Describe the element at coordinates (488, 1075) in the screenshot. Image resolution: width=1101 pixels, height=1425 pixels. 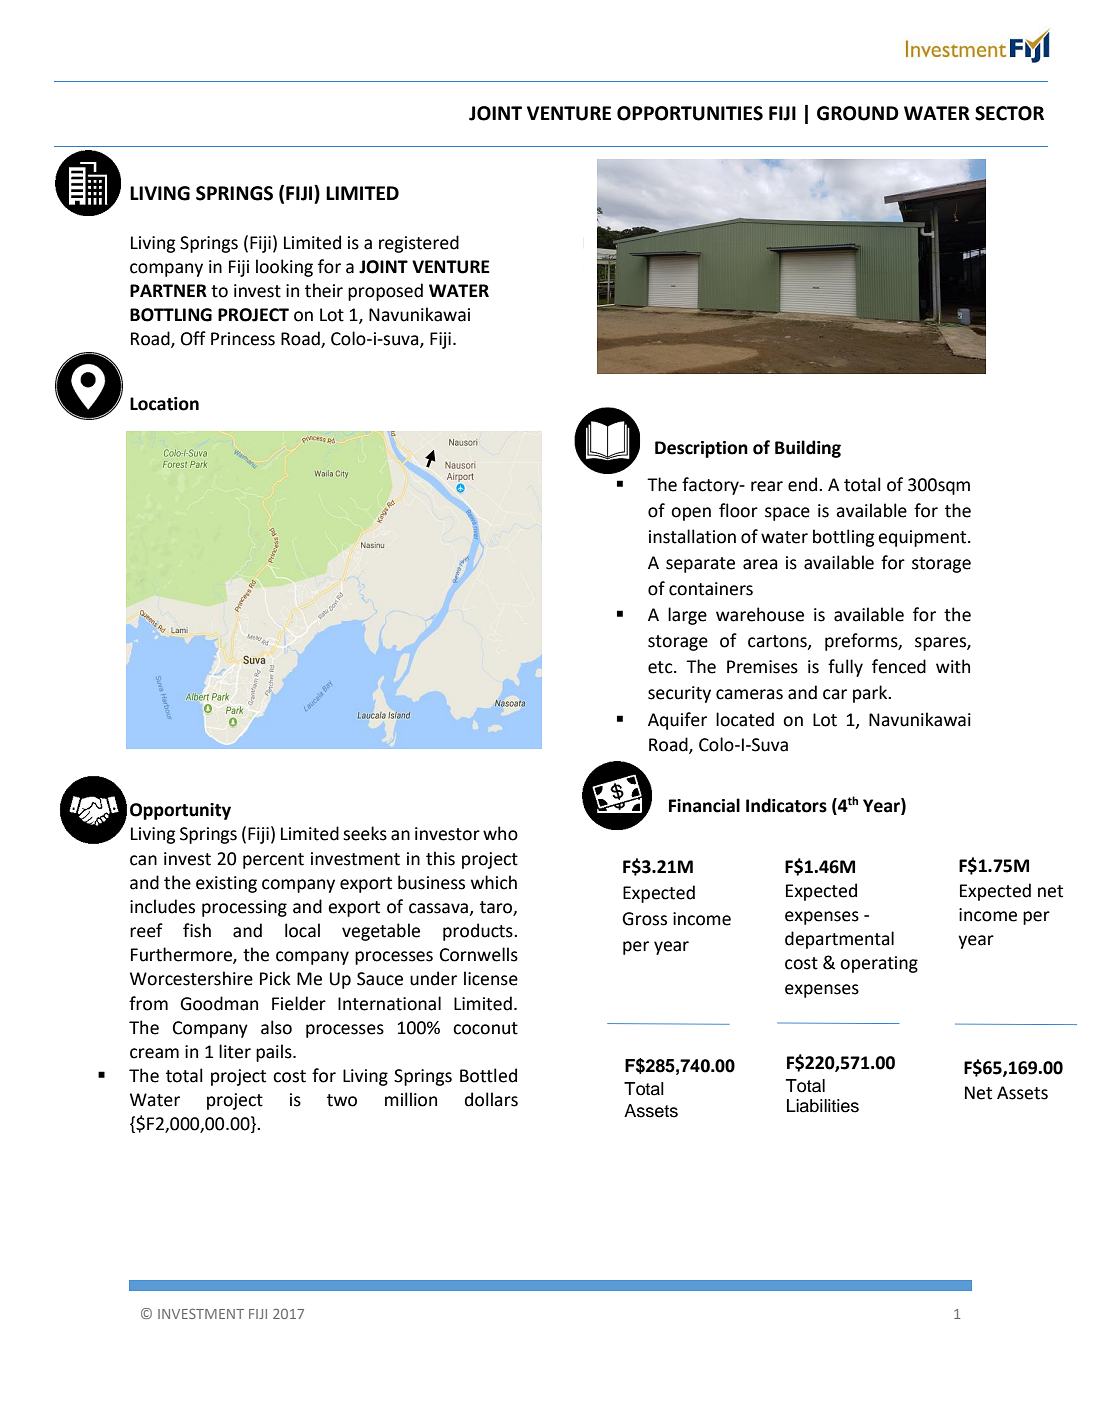
I see `Bottled` at that location.
